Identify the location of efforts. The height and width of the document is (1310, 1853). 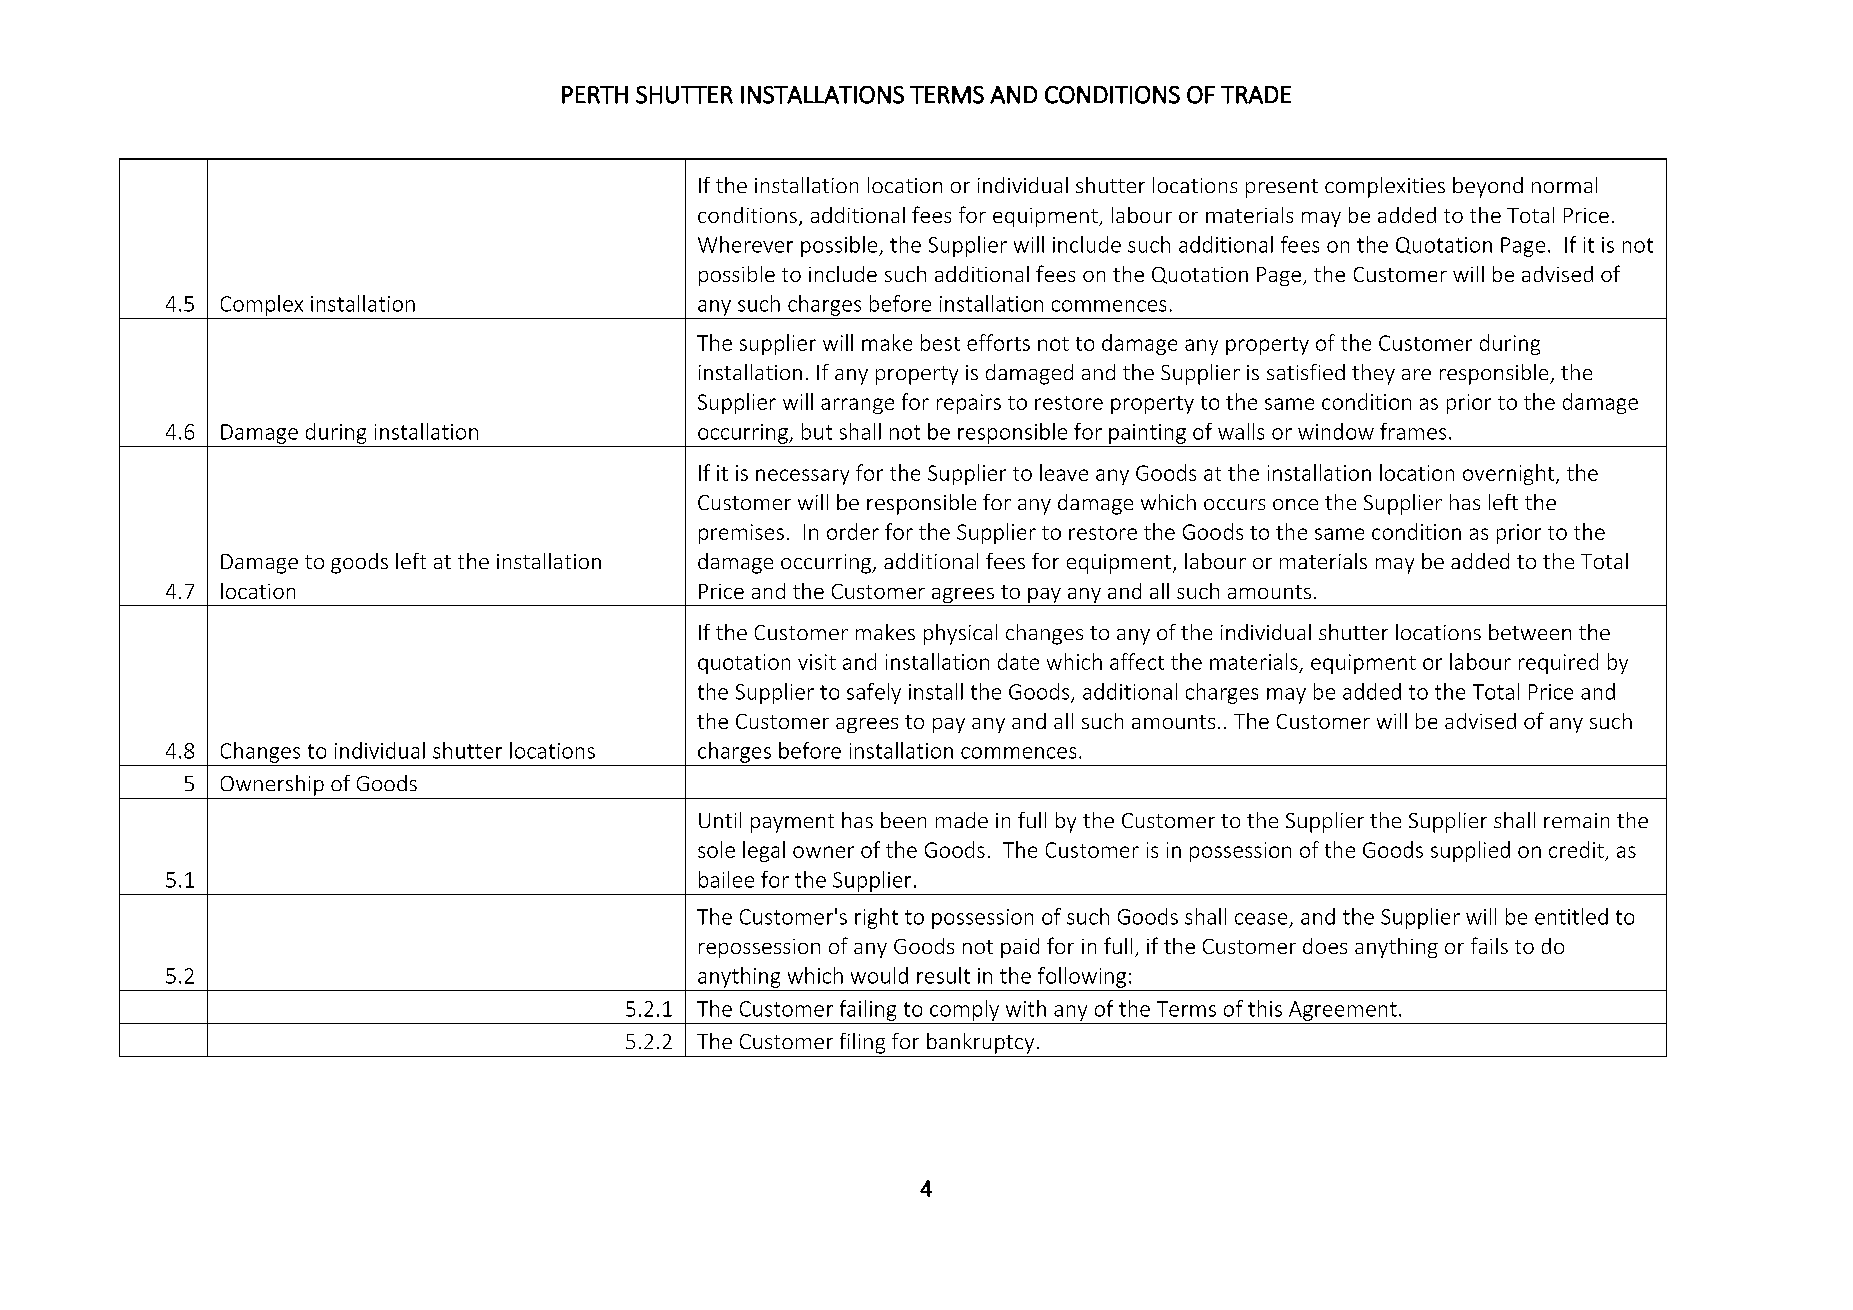
(998, 342).
